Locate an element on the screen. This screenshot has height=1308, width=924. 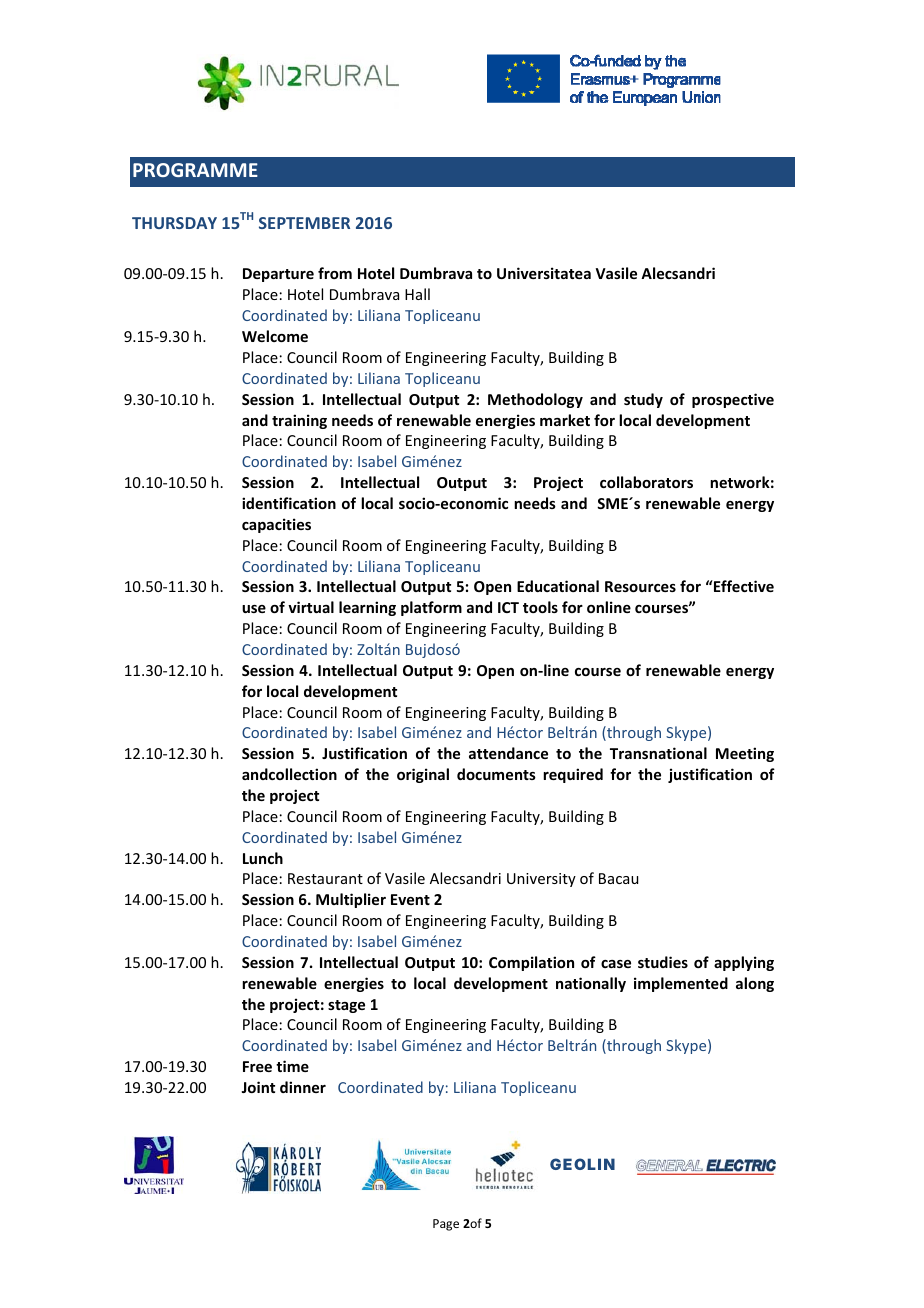
study is located at coordinates (643, 400).
